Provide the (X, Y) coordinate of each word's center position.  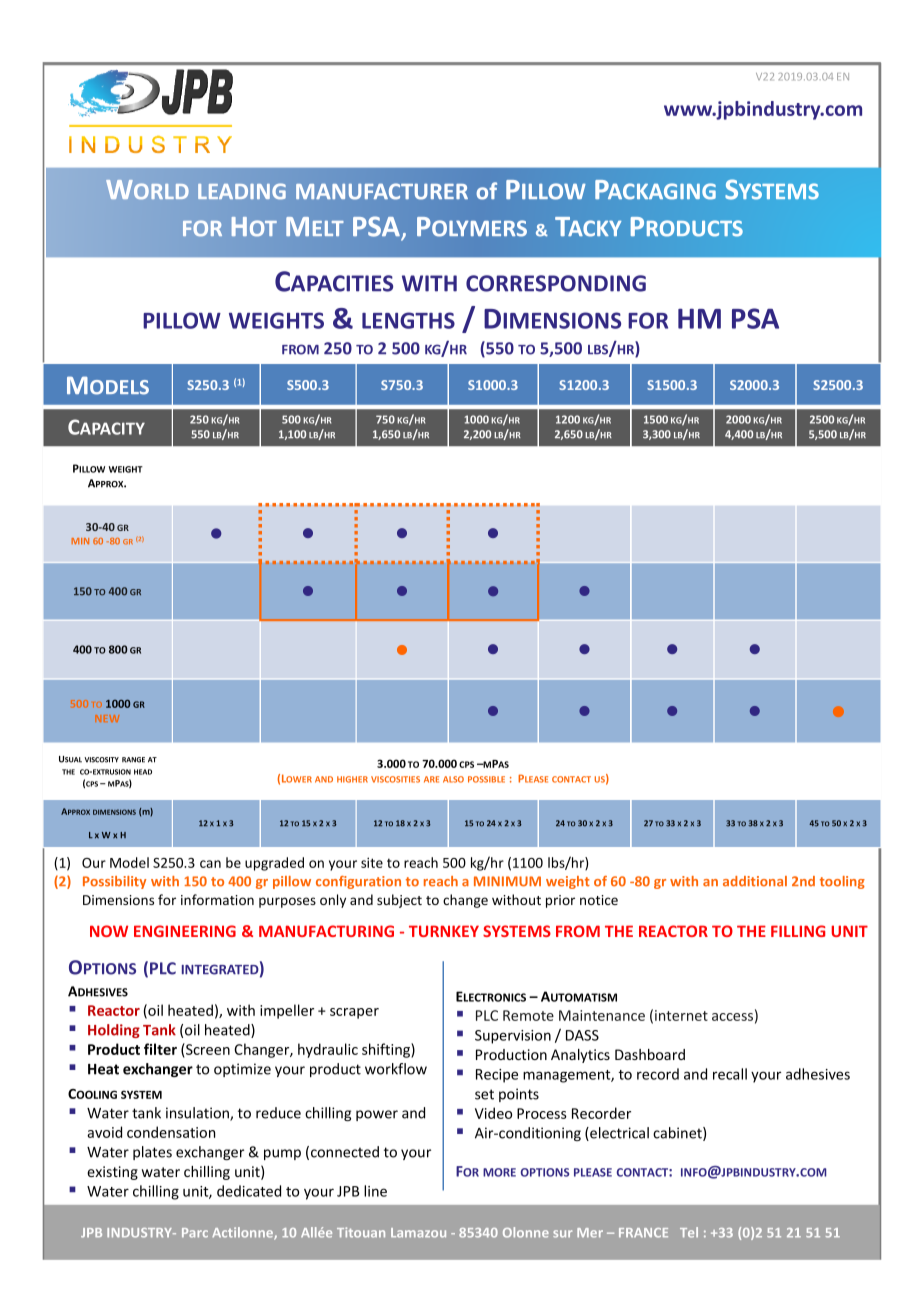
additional (755, 881)
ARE (431, 779)
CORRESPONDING (556, 283)
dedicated (249, 1191)
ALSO (453, 779)
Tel (689, 1232)
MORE (499, 1172)
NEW (107, 718)
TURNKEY (444, 931)
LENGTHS (408, 320)
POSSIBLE (486, 779)
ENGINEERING (185, 931)
